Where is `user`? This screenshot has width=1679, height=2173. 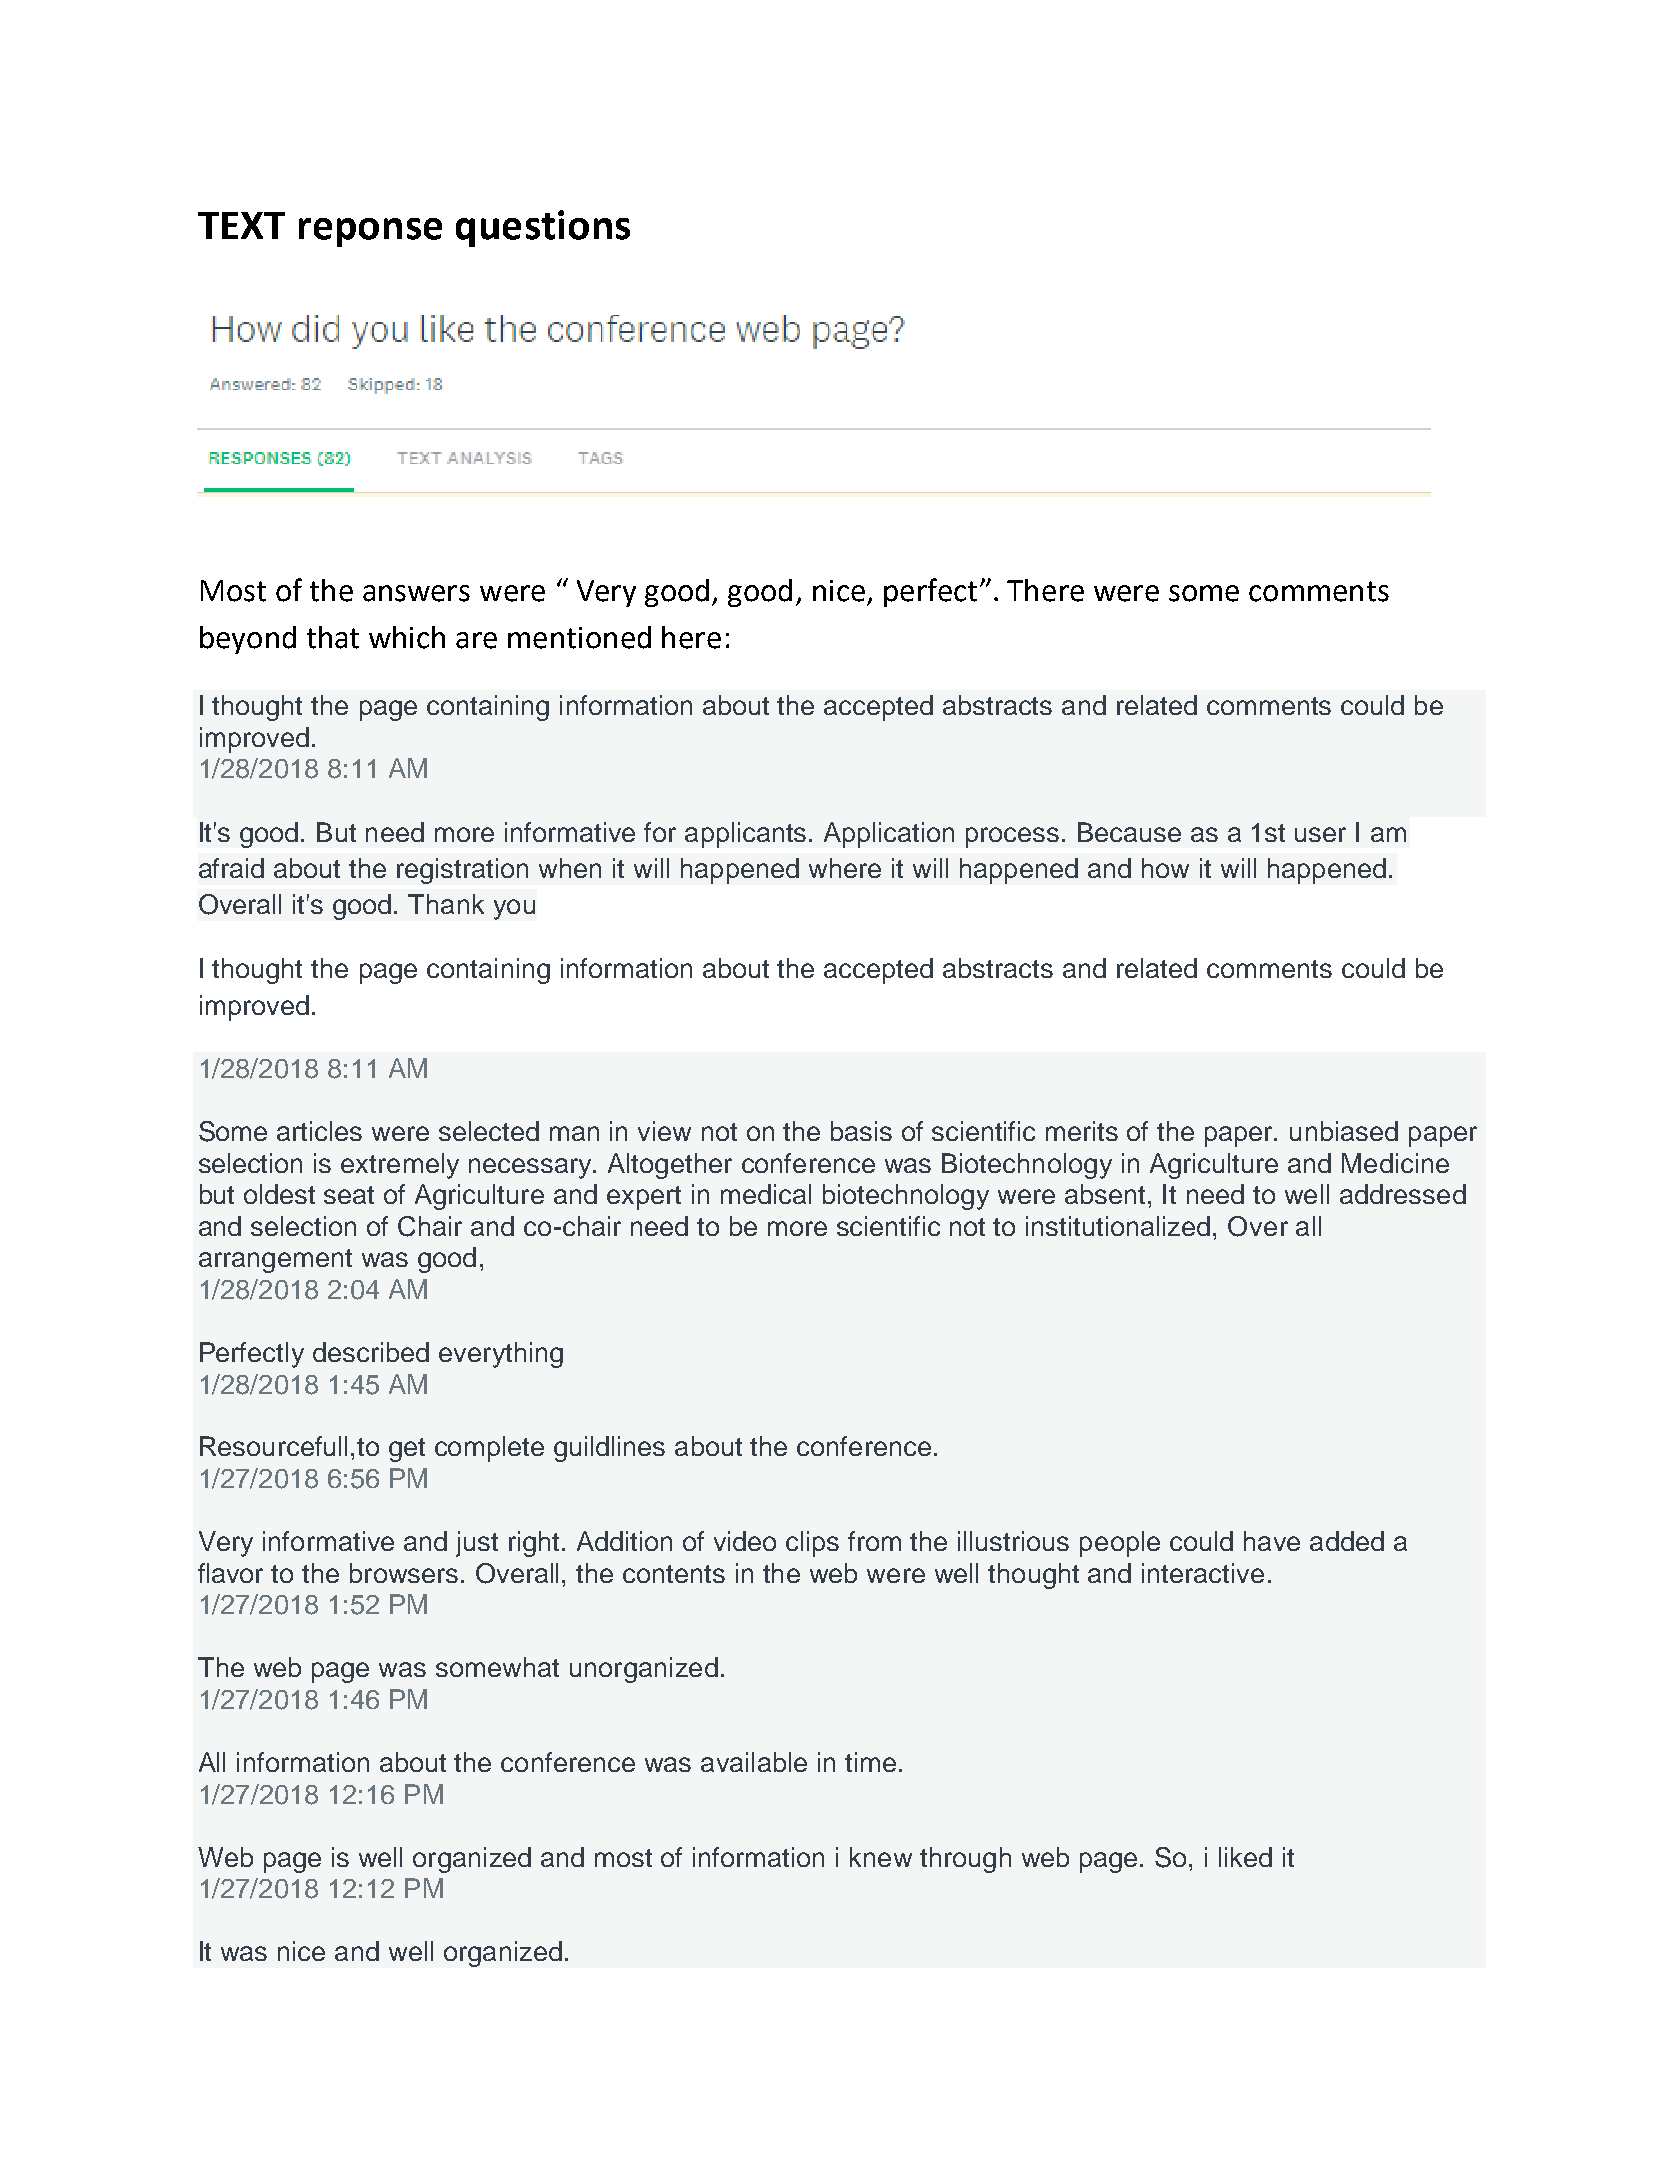
user is located at coordinates (1320, 834).
